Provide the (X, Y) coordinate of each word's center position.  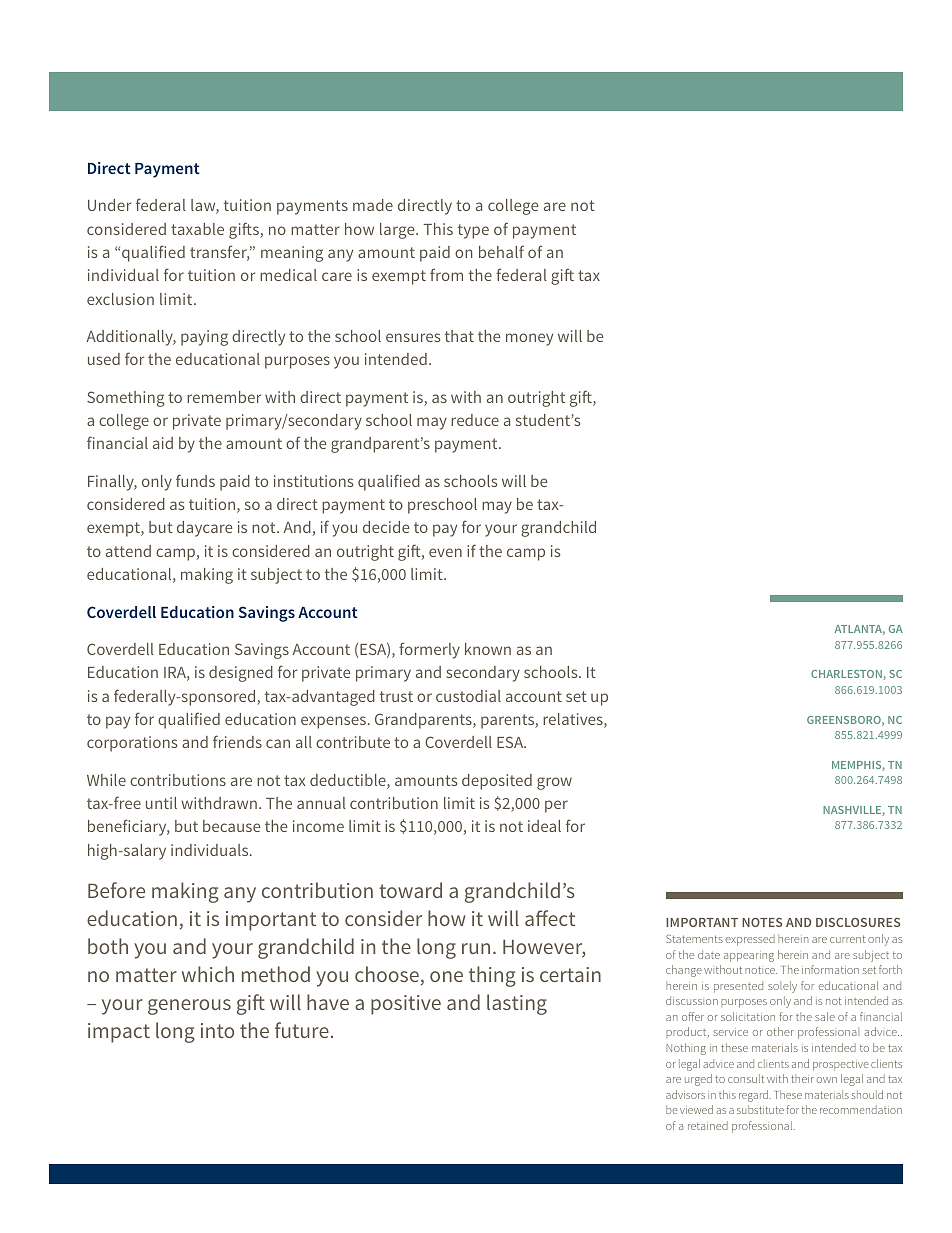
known (488, 649)
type (473, 231)
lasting (517, 1004)
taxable (197, 229)
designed (241, 674)
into (217, 1030)
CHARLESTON (847, 675)
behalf (501, 251)
